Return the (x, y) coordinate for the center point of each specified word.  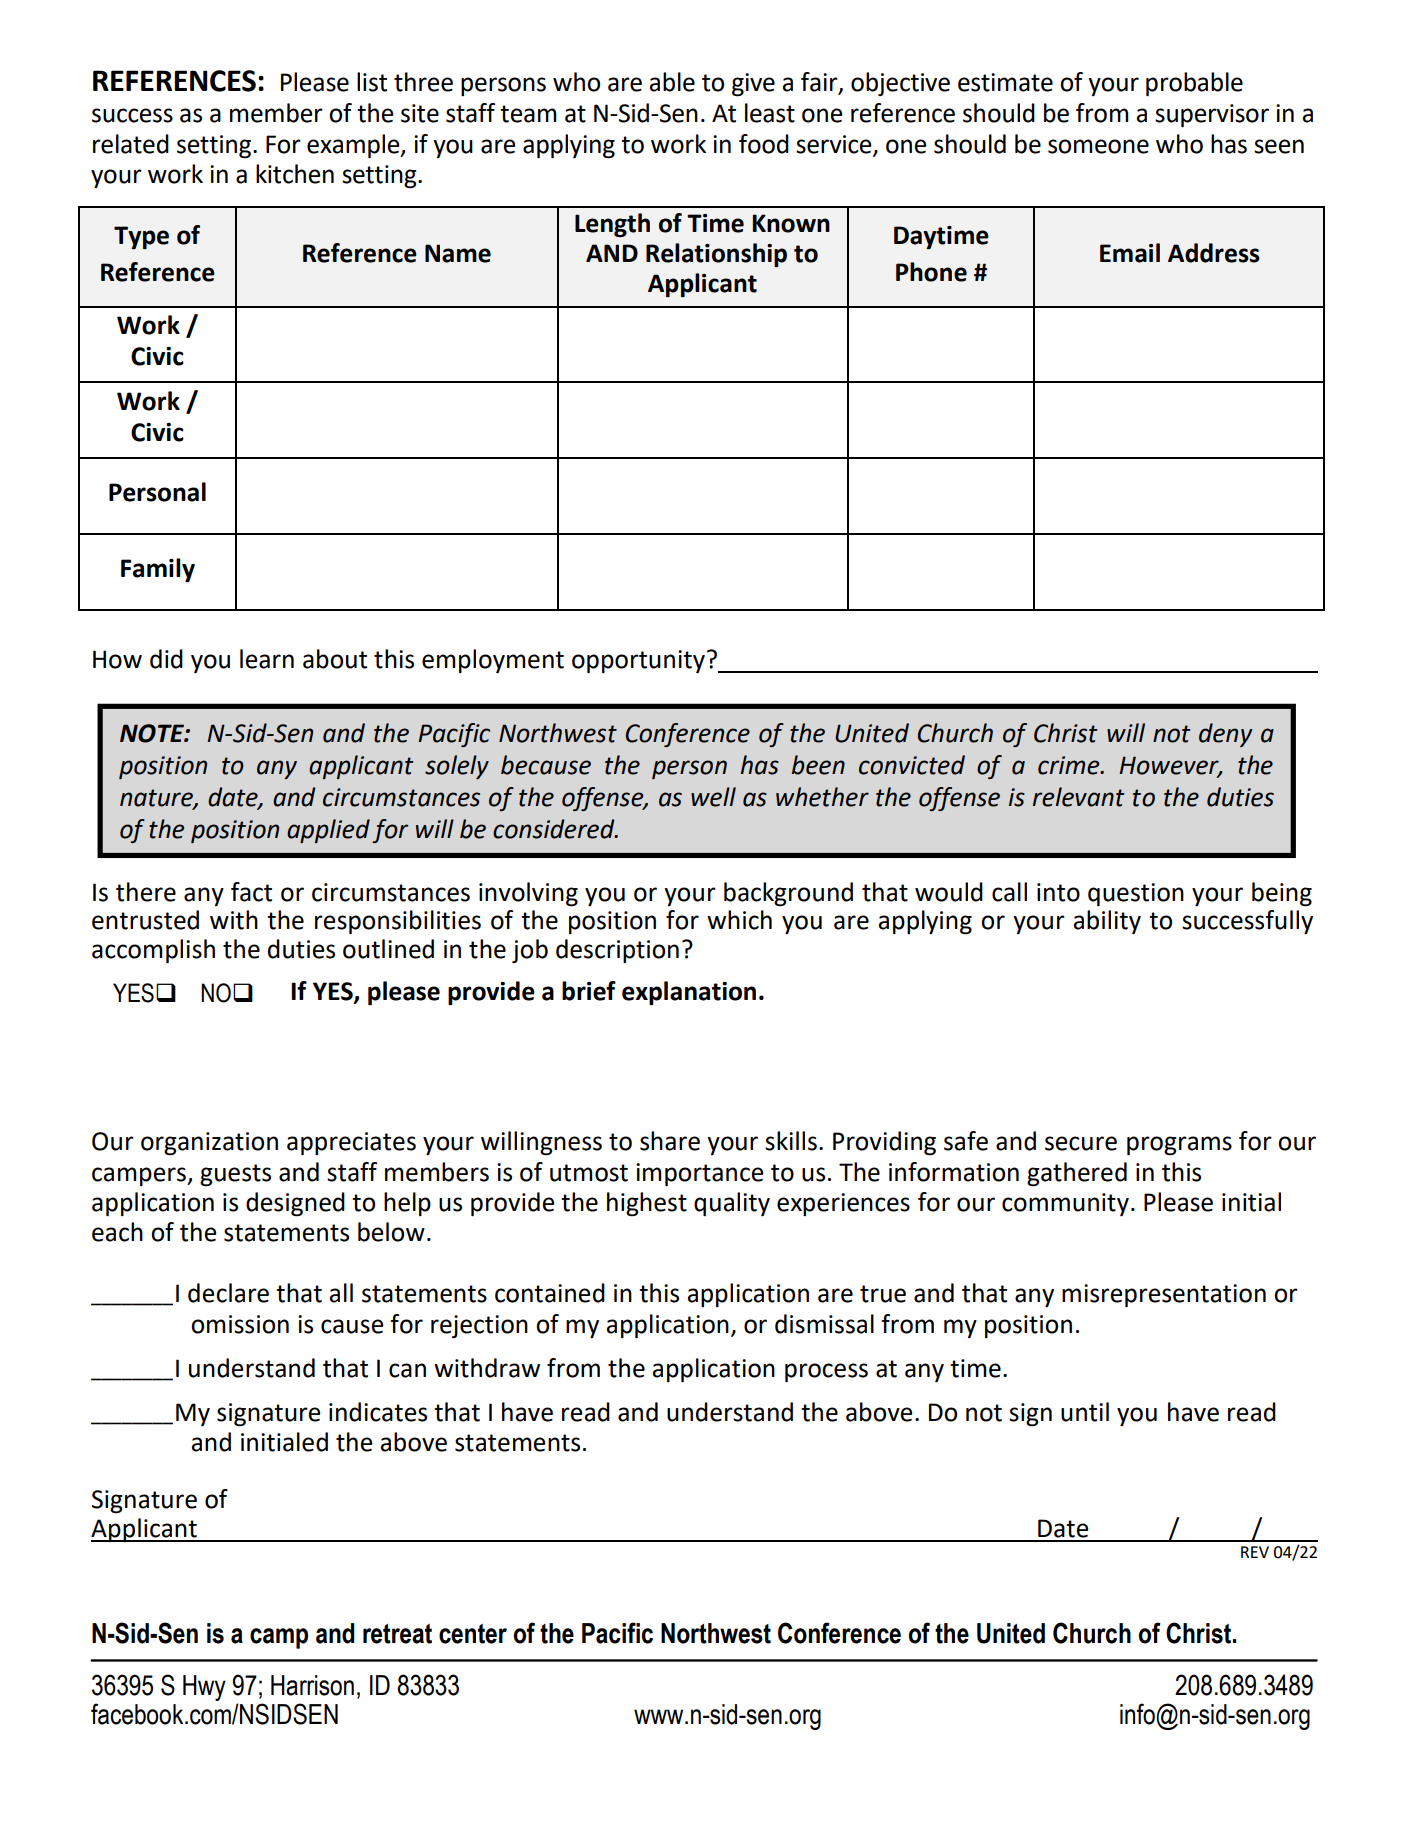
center (473, 1634)
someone (1098, 146)
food (764, 144)
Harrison (312, 1685)
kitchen (295, 174)
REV (1255, 1552)
